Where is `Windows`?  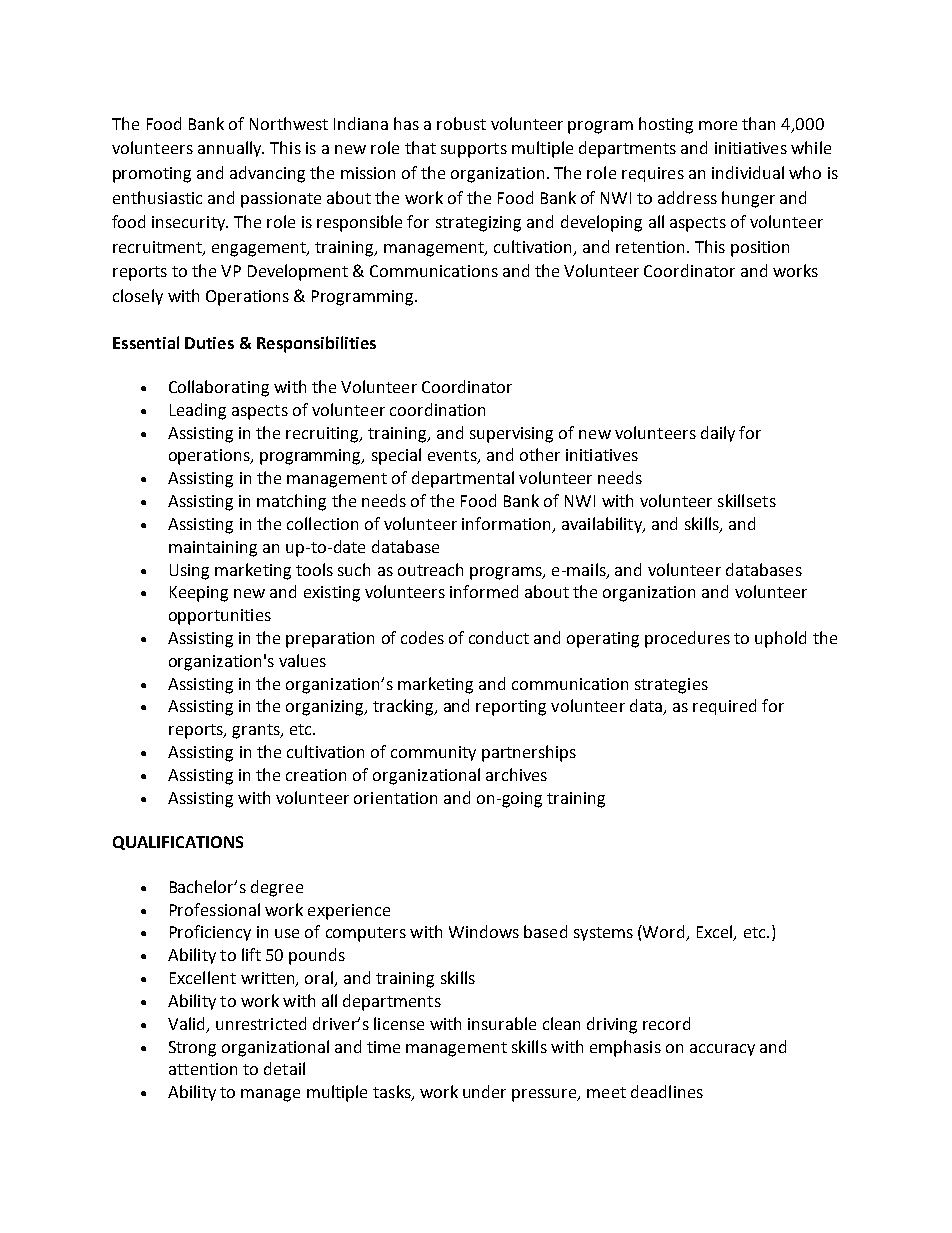
Windows is located at coordinates (484, 931).
